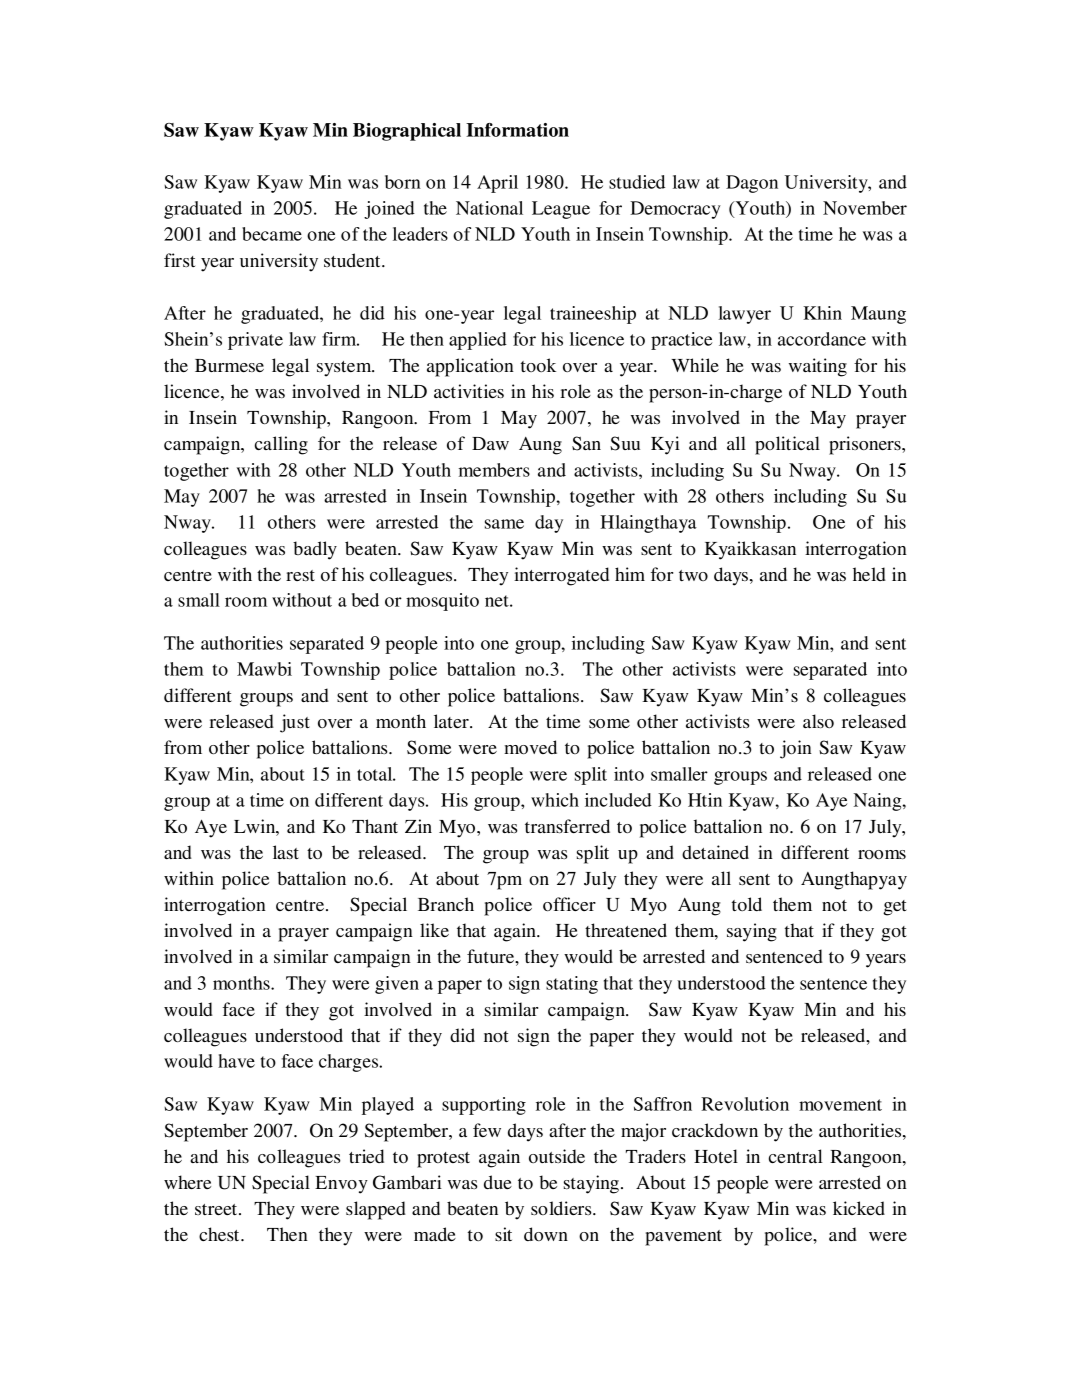 The height and width of the image is (1388, 1072). I want to click on badly, so click(315, 550).
